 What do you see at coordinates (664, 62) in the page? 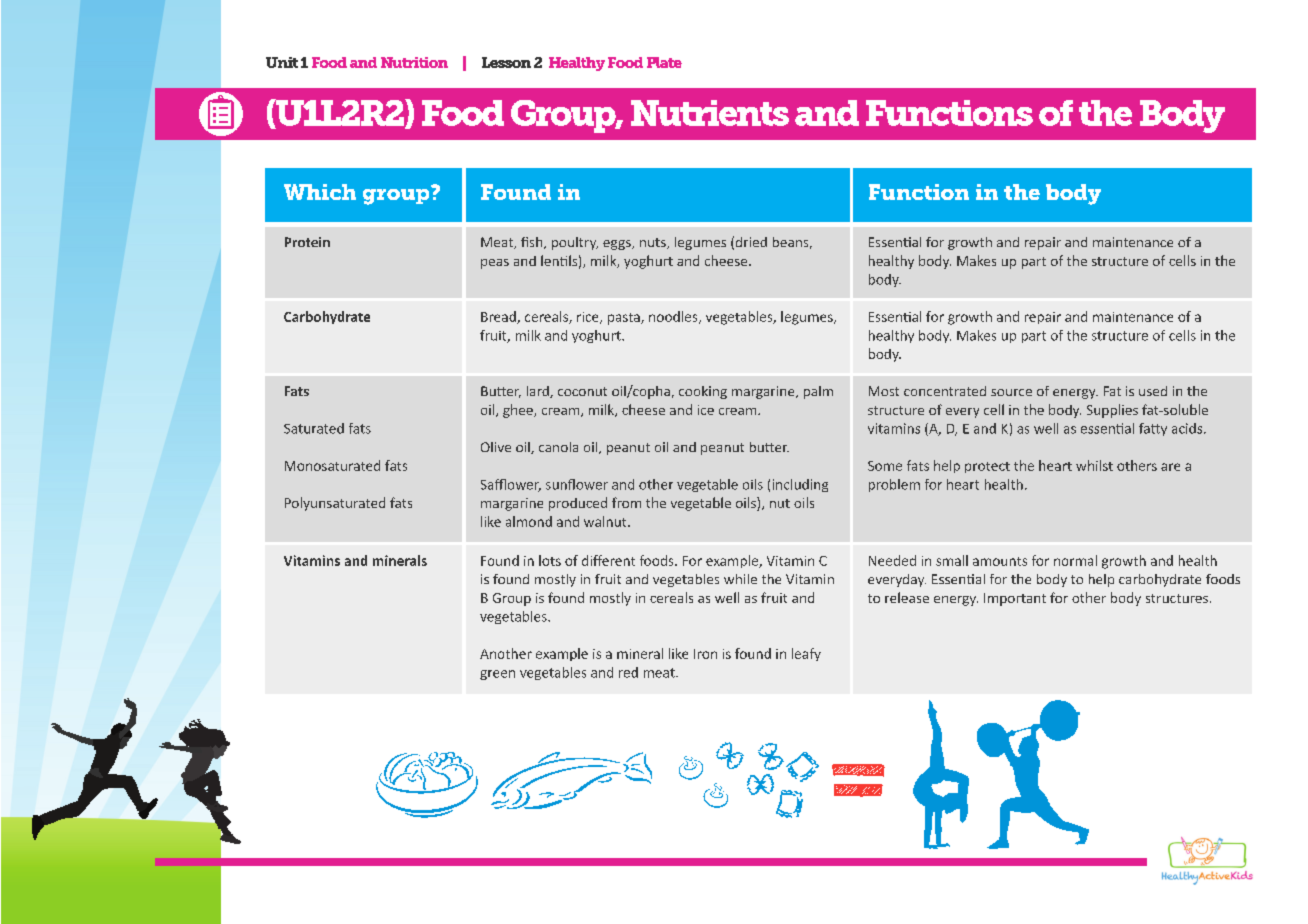
I see `Plate` at bounding box center [664, 62].
